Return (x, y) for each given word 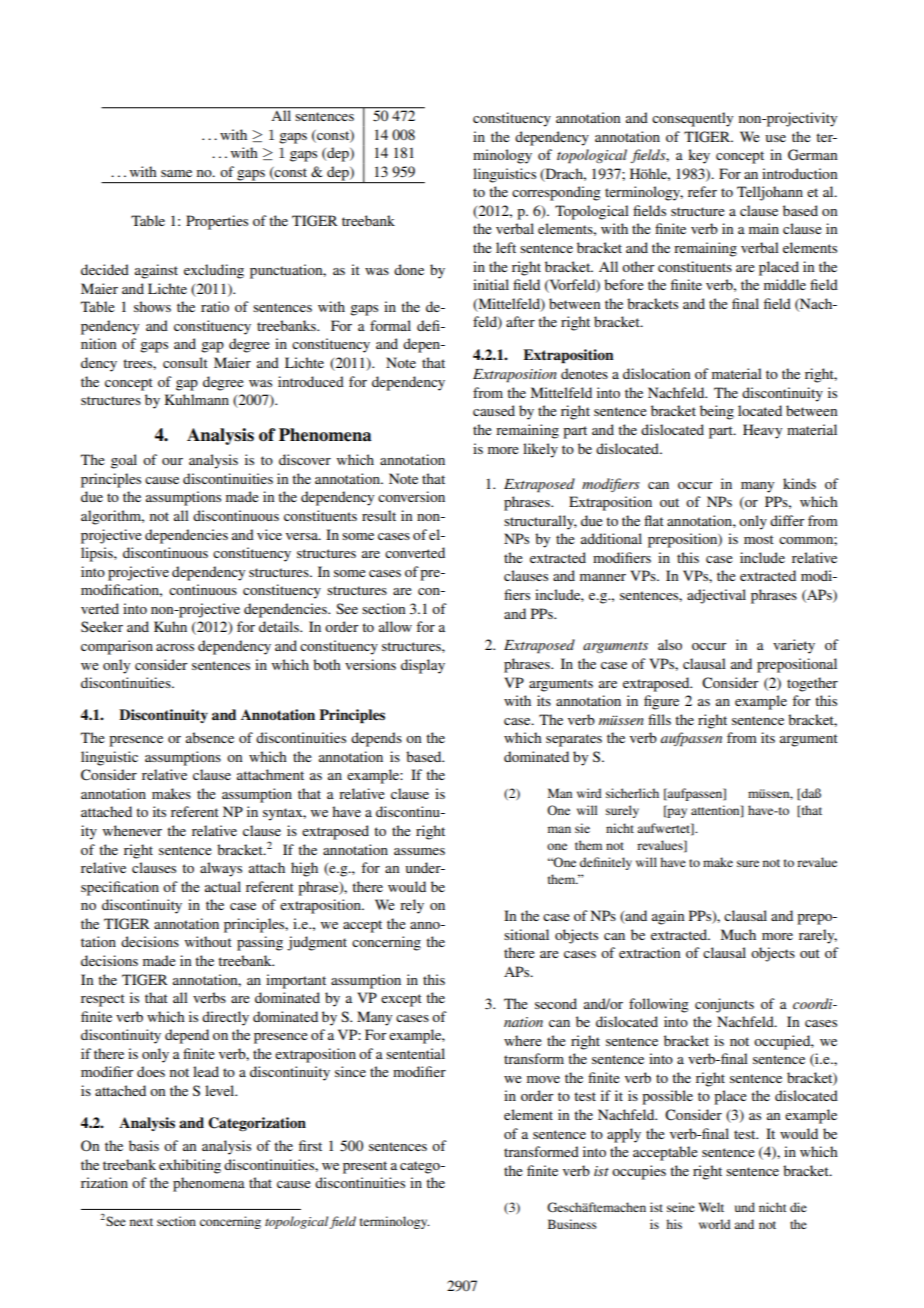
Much (738, 934)
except (401, 1000)
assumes (419, 851)
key (699, 156)
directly (225, 1018)
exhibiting (190, 1166)
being (717, 412)
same (176, 173)
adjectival (716, 596)
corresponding (556, 193)
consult (185, 362)
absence (210, 737)
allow (395, 626)
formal (390, 325)
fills (659, 719)
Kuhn (170, 626)
